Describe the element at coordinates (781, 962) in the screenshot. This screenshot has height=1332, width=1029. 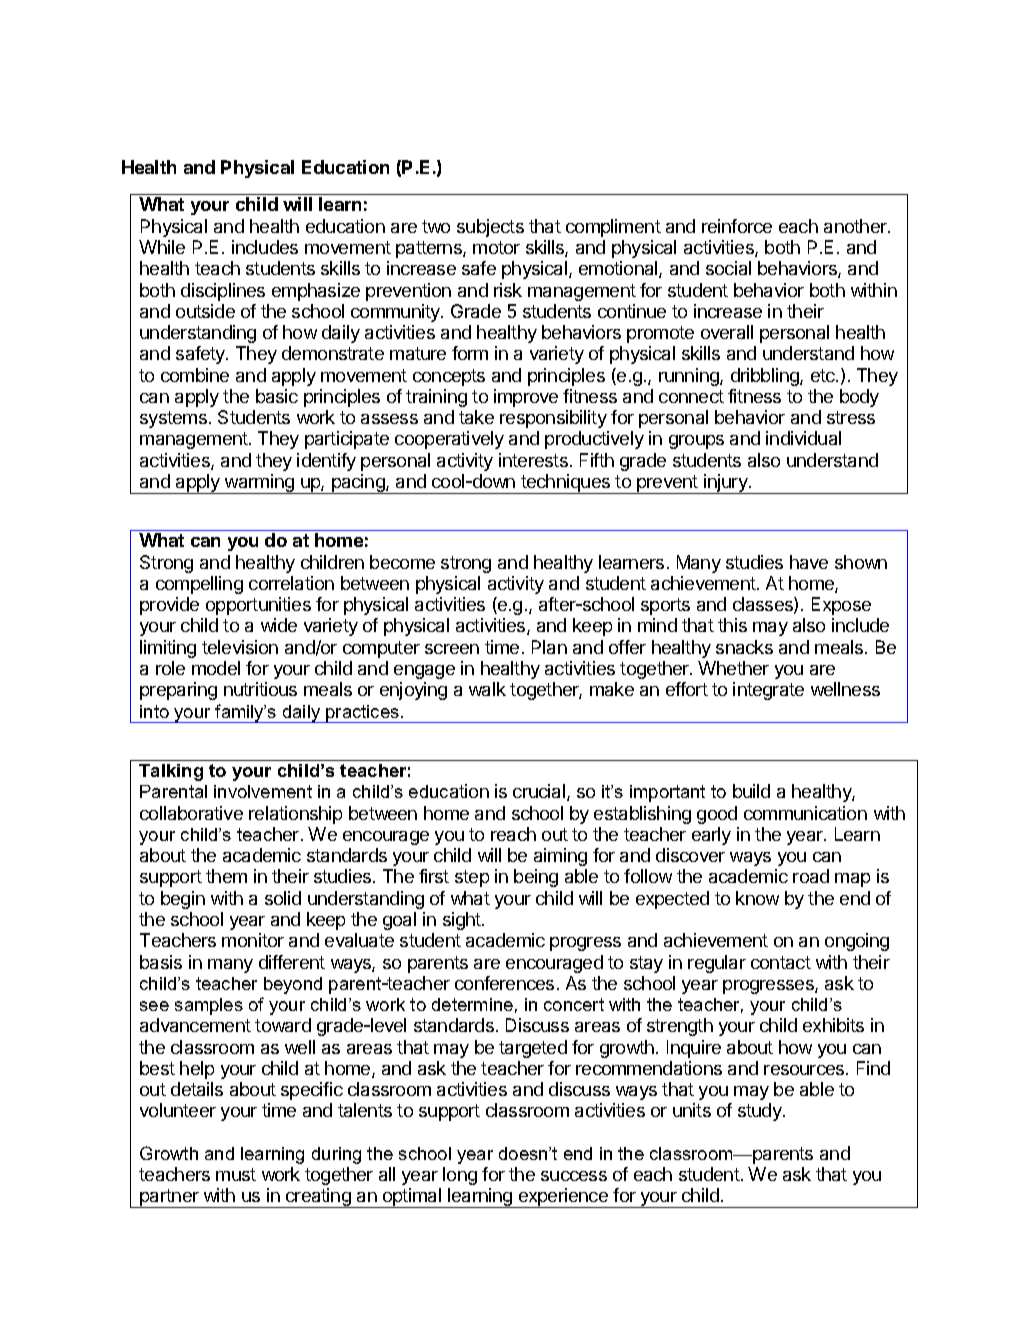
I see `contact` at that location.
